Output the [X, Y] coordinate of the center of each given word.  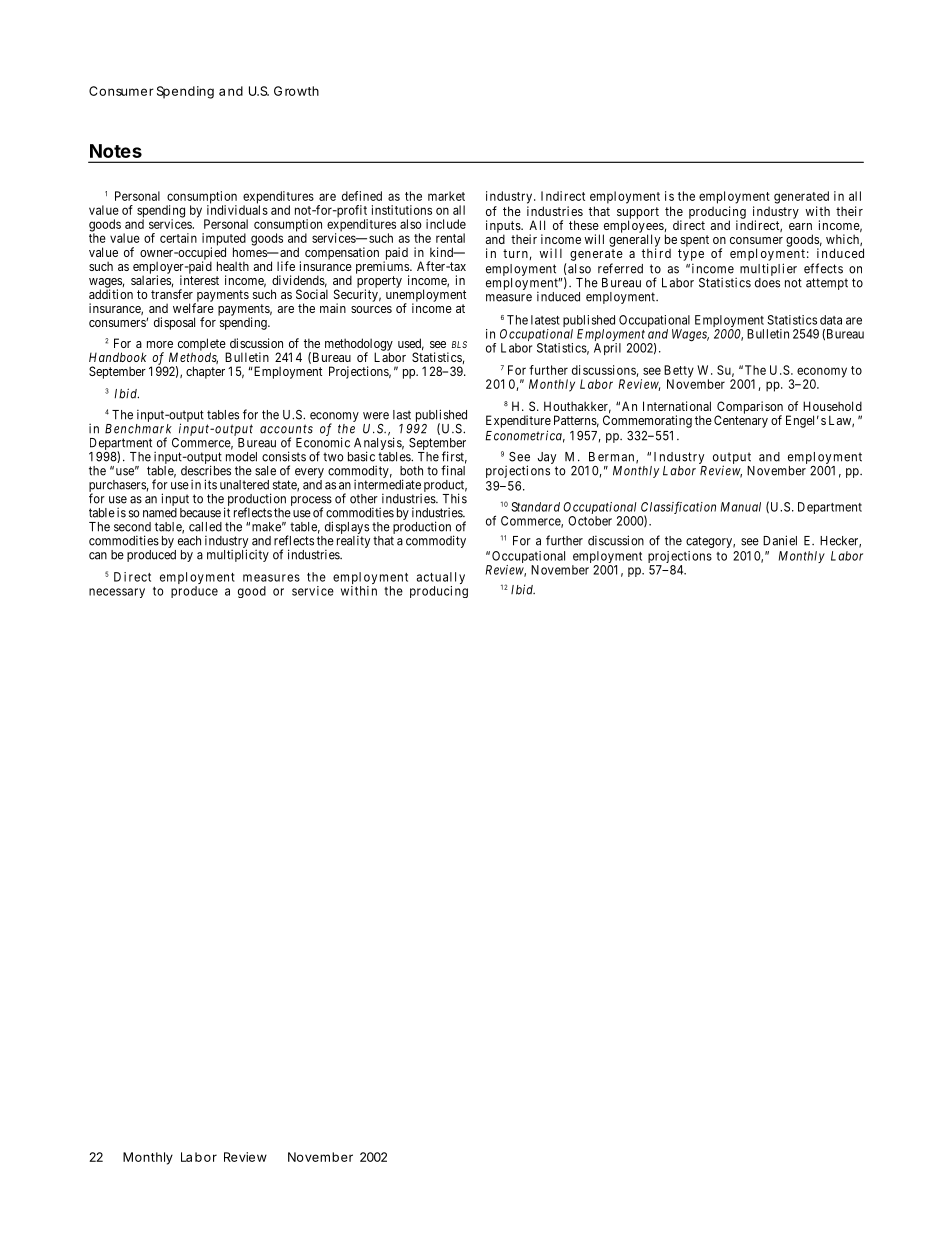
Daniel [780, 540]
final [453, 470]
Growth [296, 91]
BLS [459, 344]
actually [440, 579]
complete [201, 345]
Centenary [741, 421]
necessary [117, 593]
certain [178, 238]
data [831, 320]
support [638, 214]
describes [206, 470]
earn [800, 226]
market [446, 196]
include [446, 224]
